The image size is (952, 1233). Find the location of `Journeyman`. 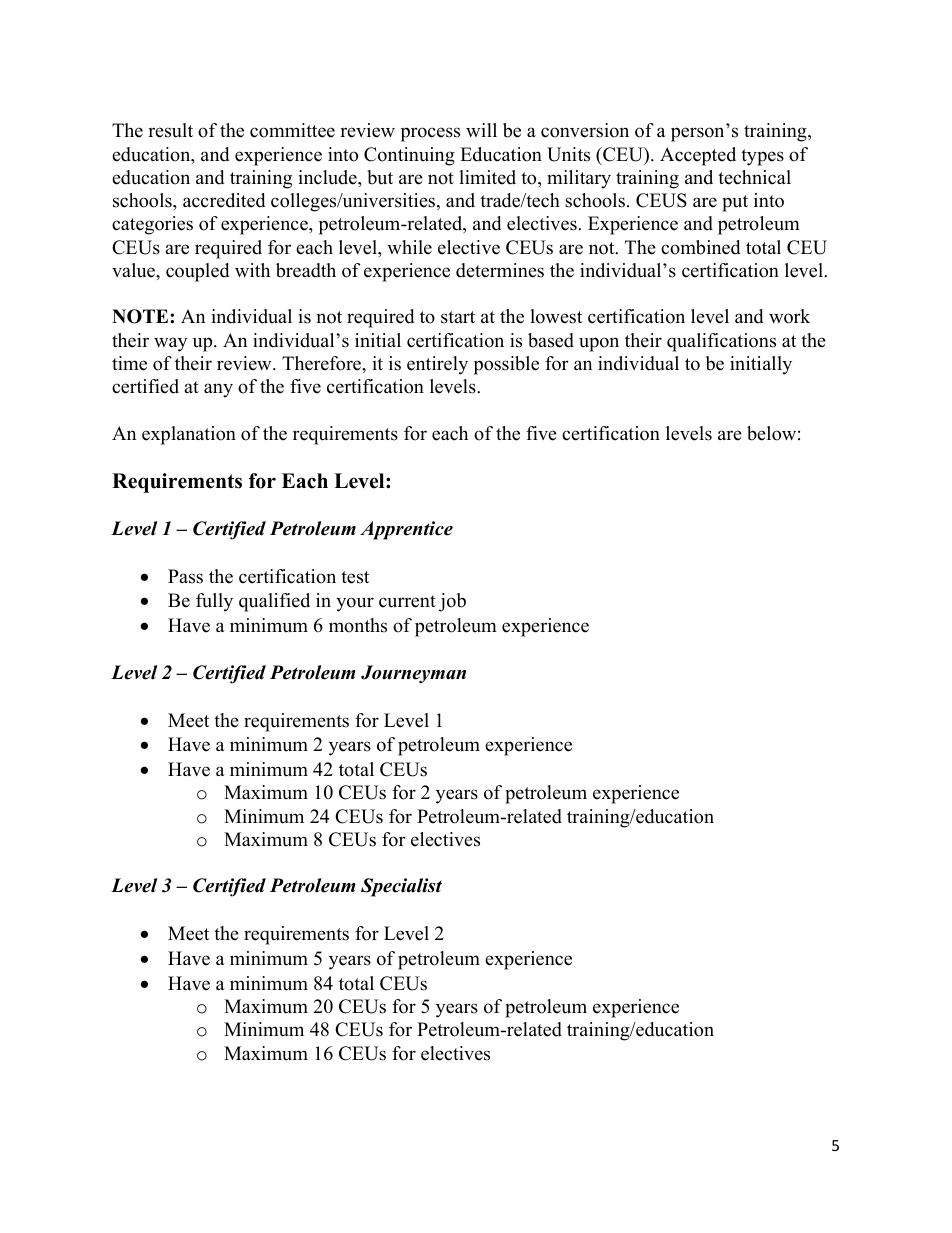

Journeyman is located at coordinates (413, 674).
